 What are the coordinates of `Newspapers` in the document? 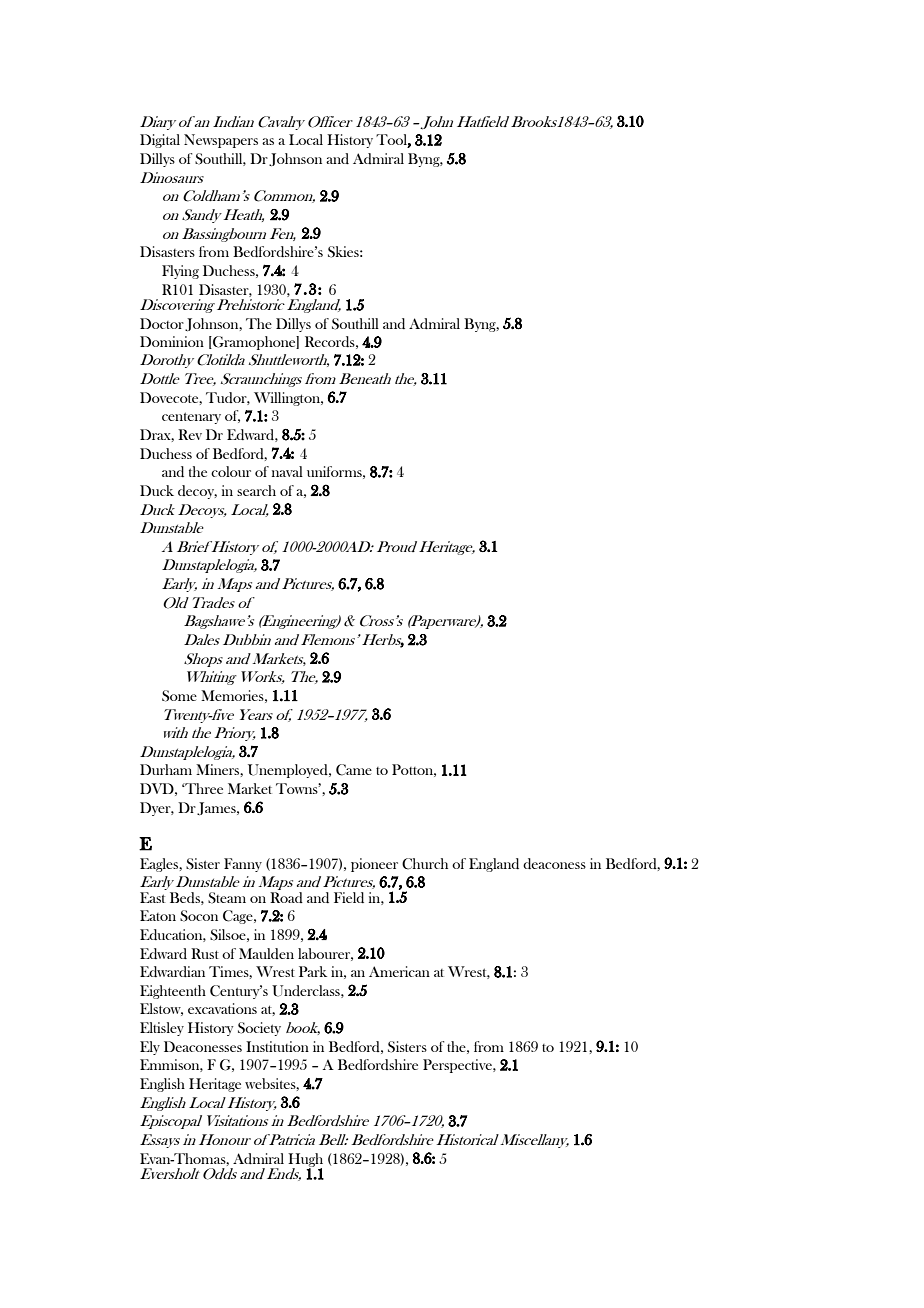 It's located at (221, 141).
